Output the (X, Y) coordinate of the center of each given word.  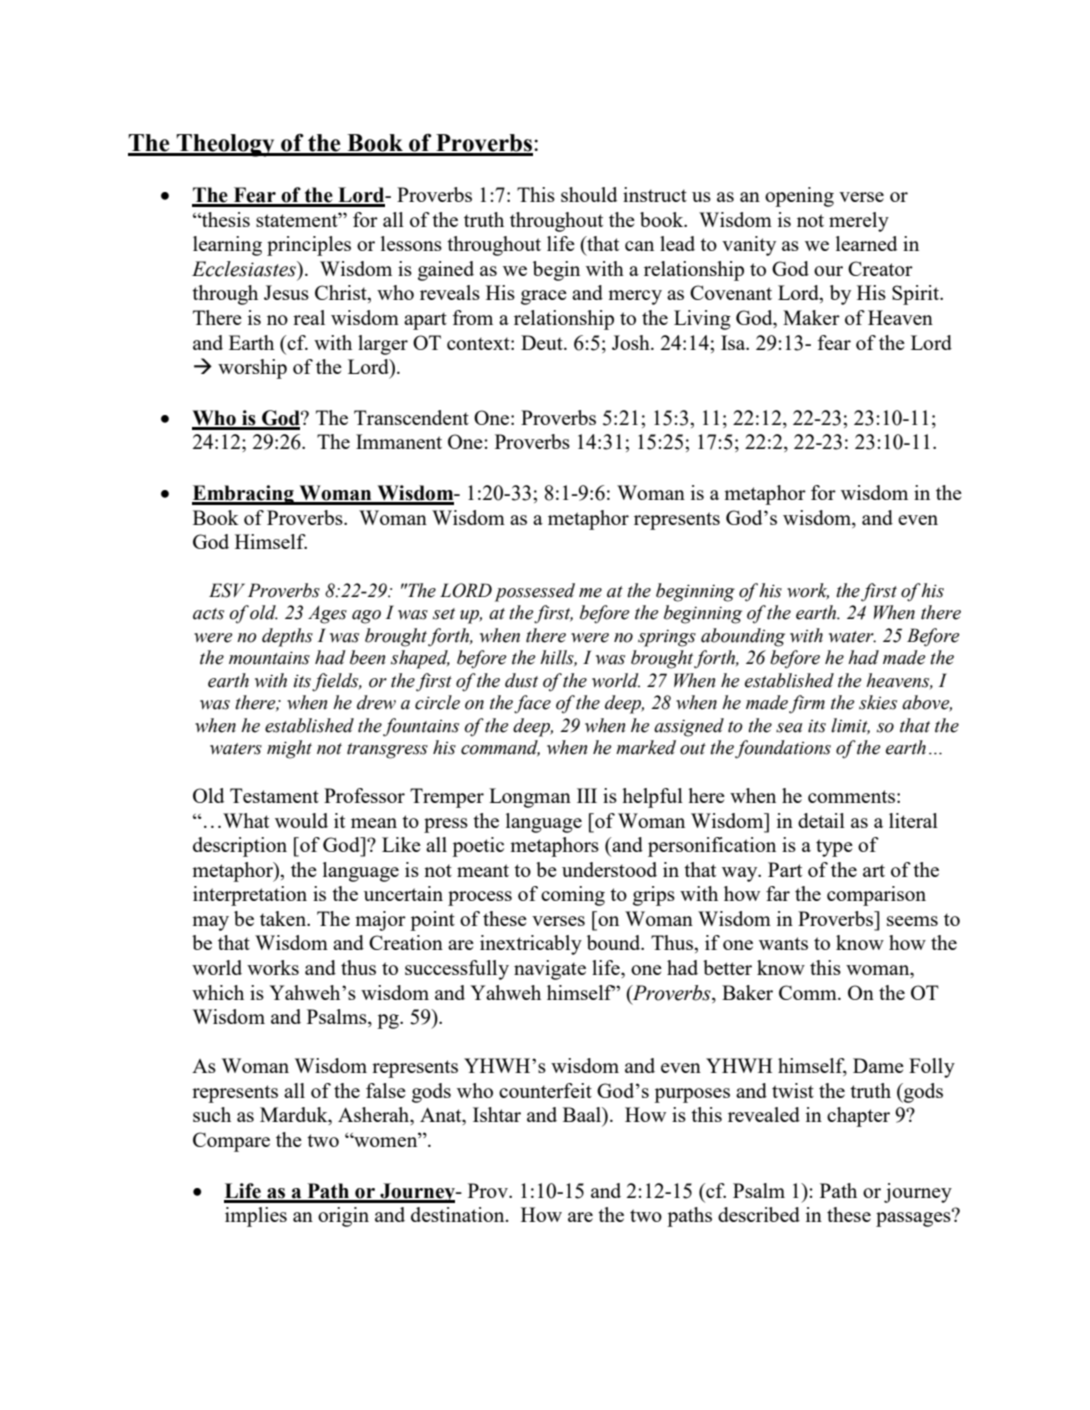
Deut (543, 342)
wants (783, 943)
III (587, 795)
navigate (550, 970)
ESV (227, 590)
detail (821, 820)
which (218, 992)
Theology (226, 145)
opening (799, 197)
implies (256, 1217)
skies (878, 702)
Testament (274, 795)
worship (252, 369)
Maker (811, 317)
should (589, 194)
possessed (535, 592)
